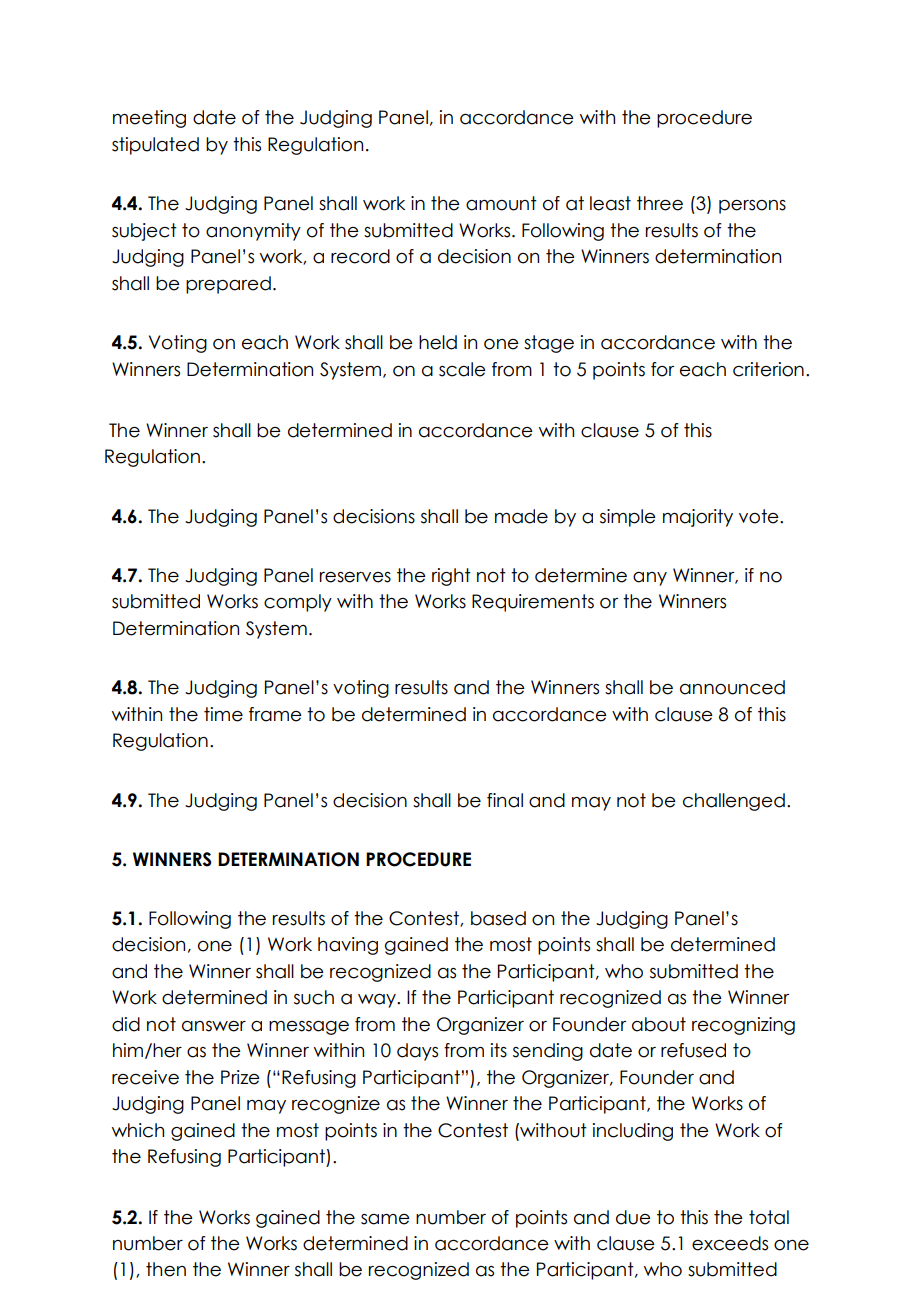 This screenshot has width=924, height=1307. Describe the element at coordinates (732, 687) in the screenshot. I see `announced` at that location.
